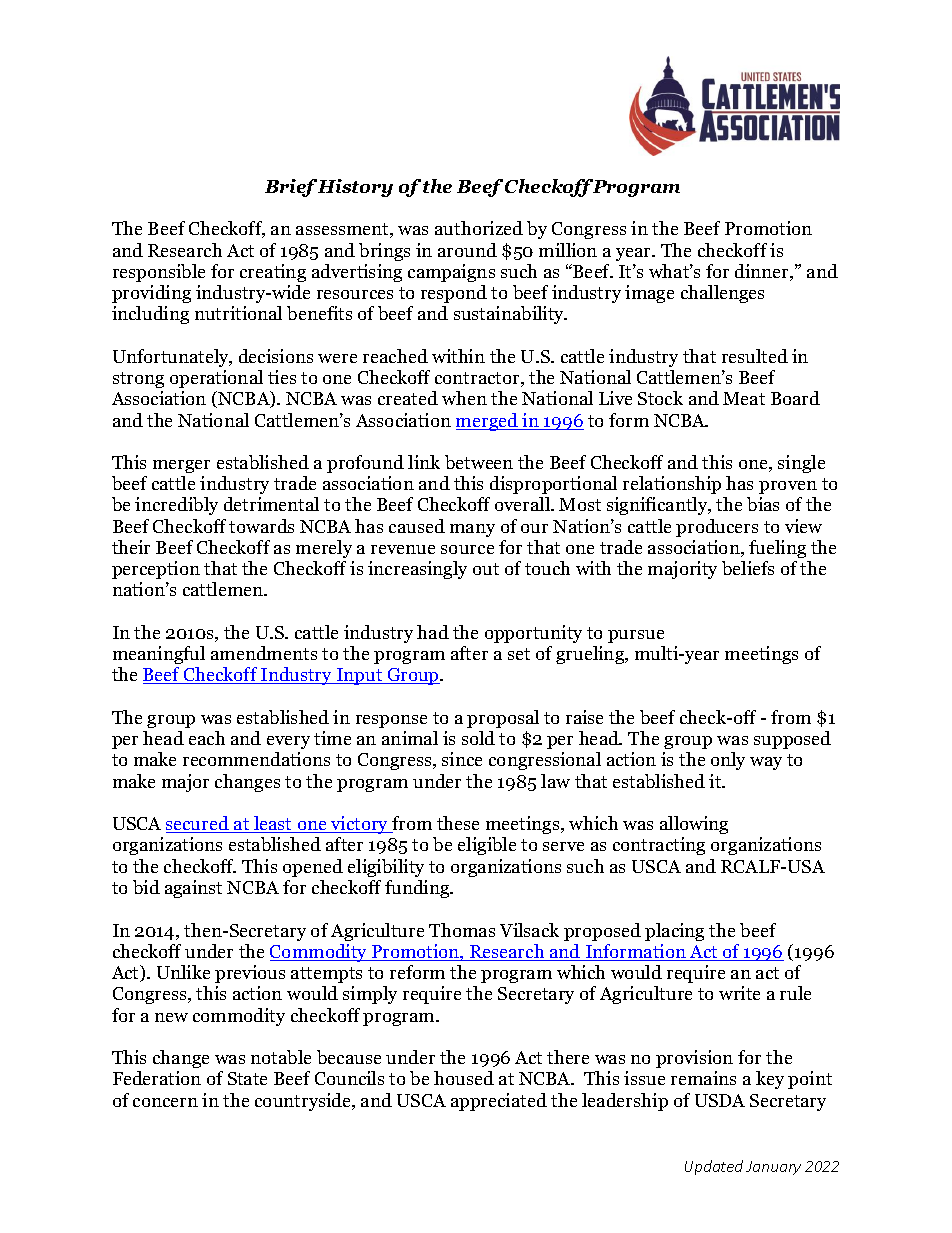 The height and width of the image is (1233, 952). What do you see at coordinates (291, 188) in the image?
I see `Brief` at bounding box center [291, 188].
